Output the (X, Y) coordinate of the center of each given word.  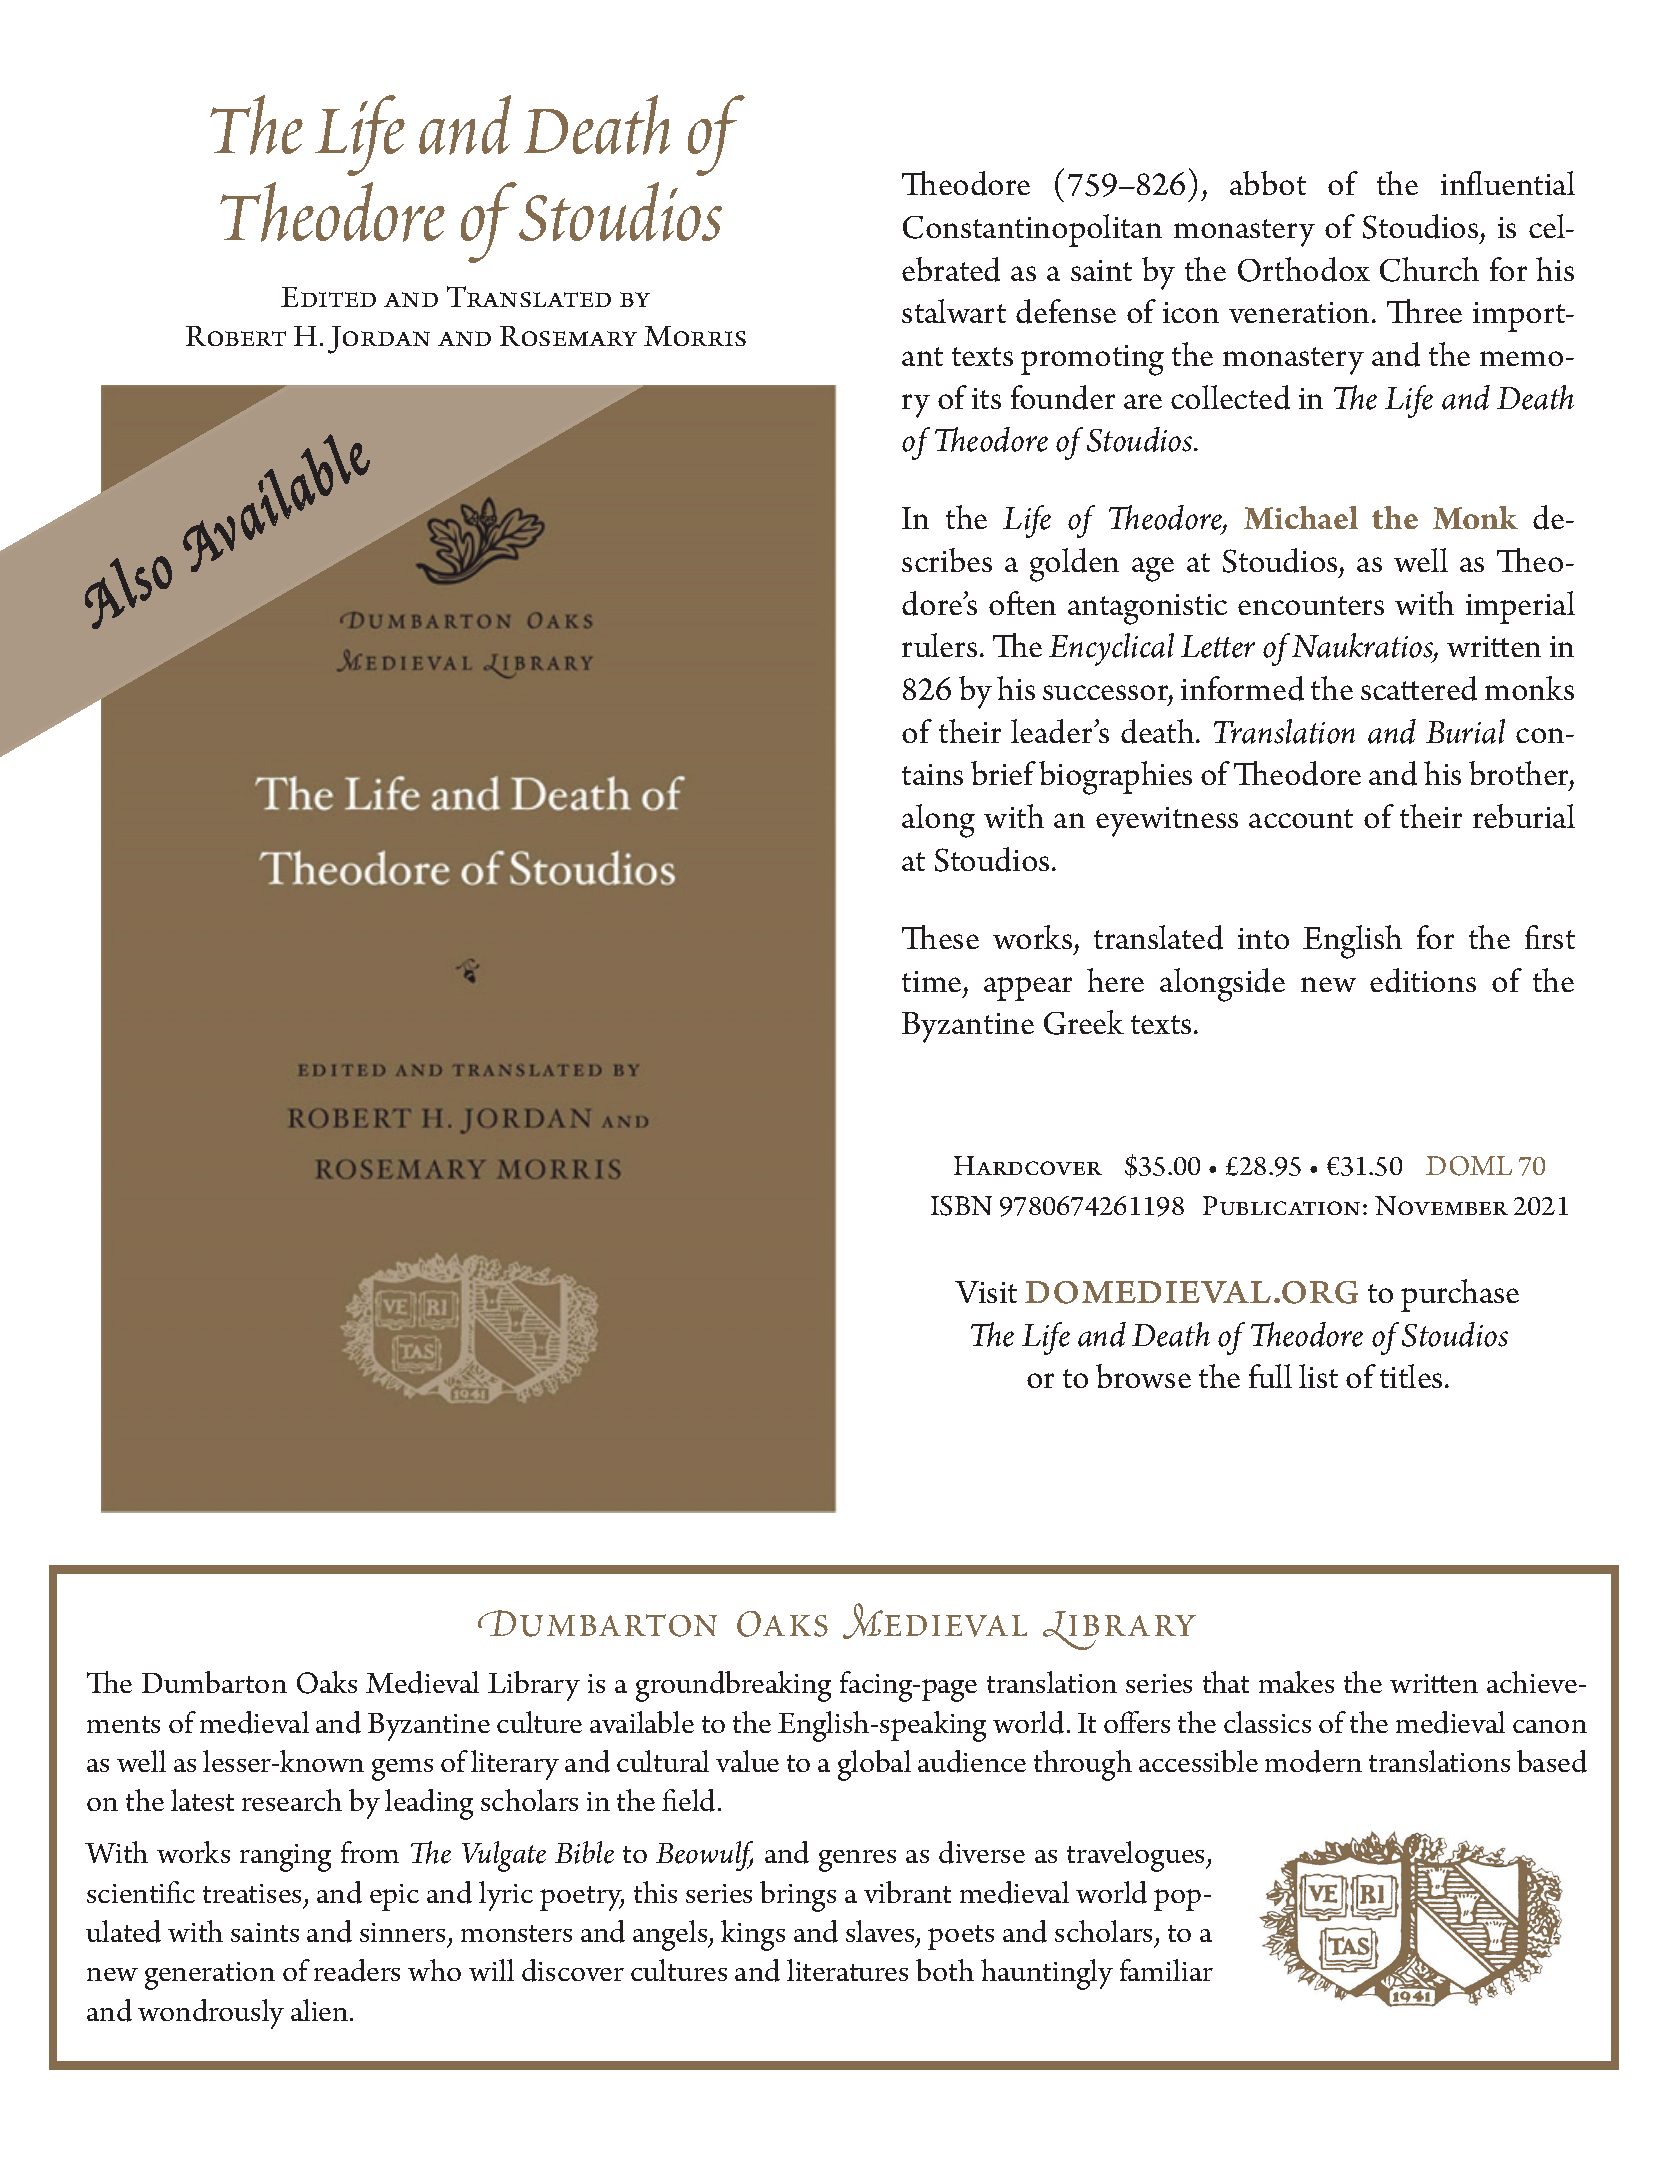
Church (1429, 269)
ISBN (961, 1206)
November (1441, 1205)
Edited (328, 297)
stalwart (954, 311)
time (931, 981)
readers (357, 1970)
